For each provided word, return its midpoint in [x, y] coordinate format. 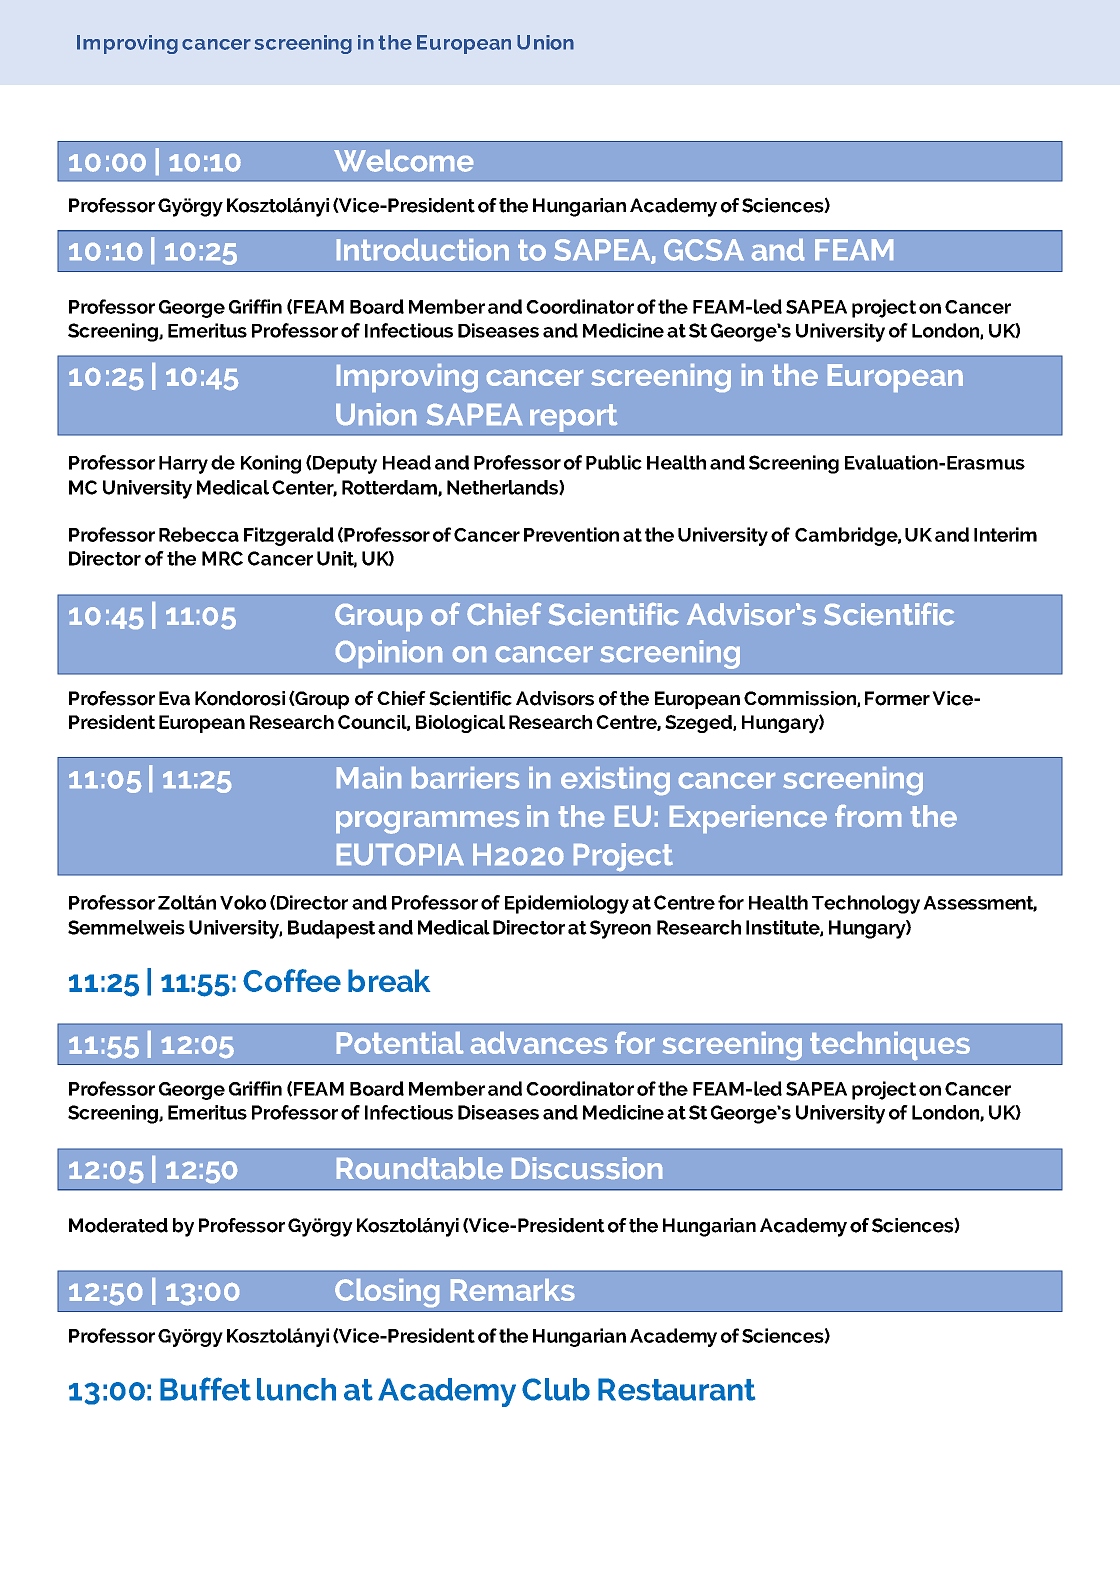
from [868, 816]
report [573, 418]
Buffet [205, 1389]
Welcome [403, 161]
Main [369, 778]
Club [556, 1389]
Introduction [423, 250]
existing [615, 781]
